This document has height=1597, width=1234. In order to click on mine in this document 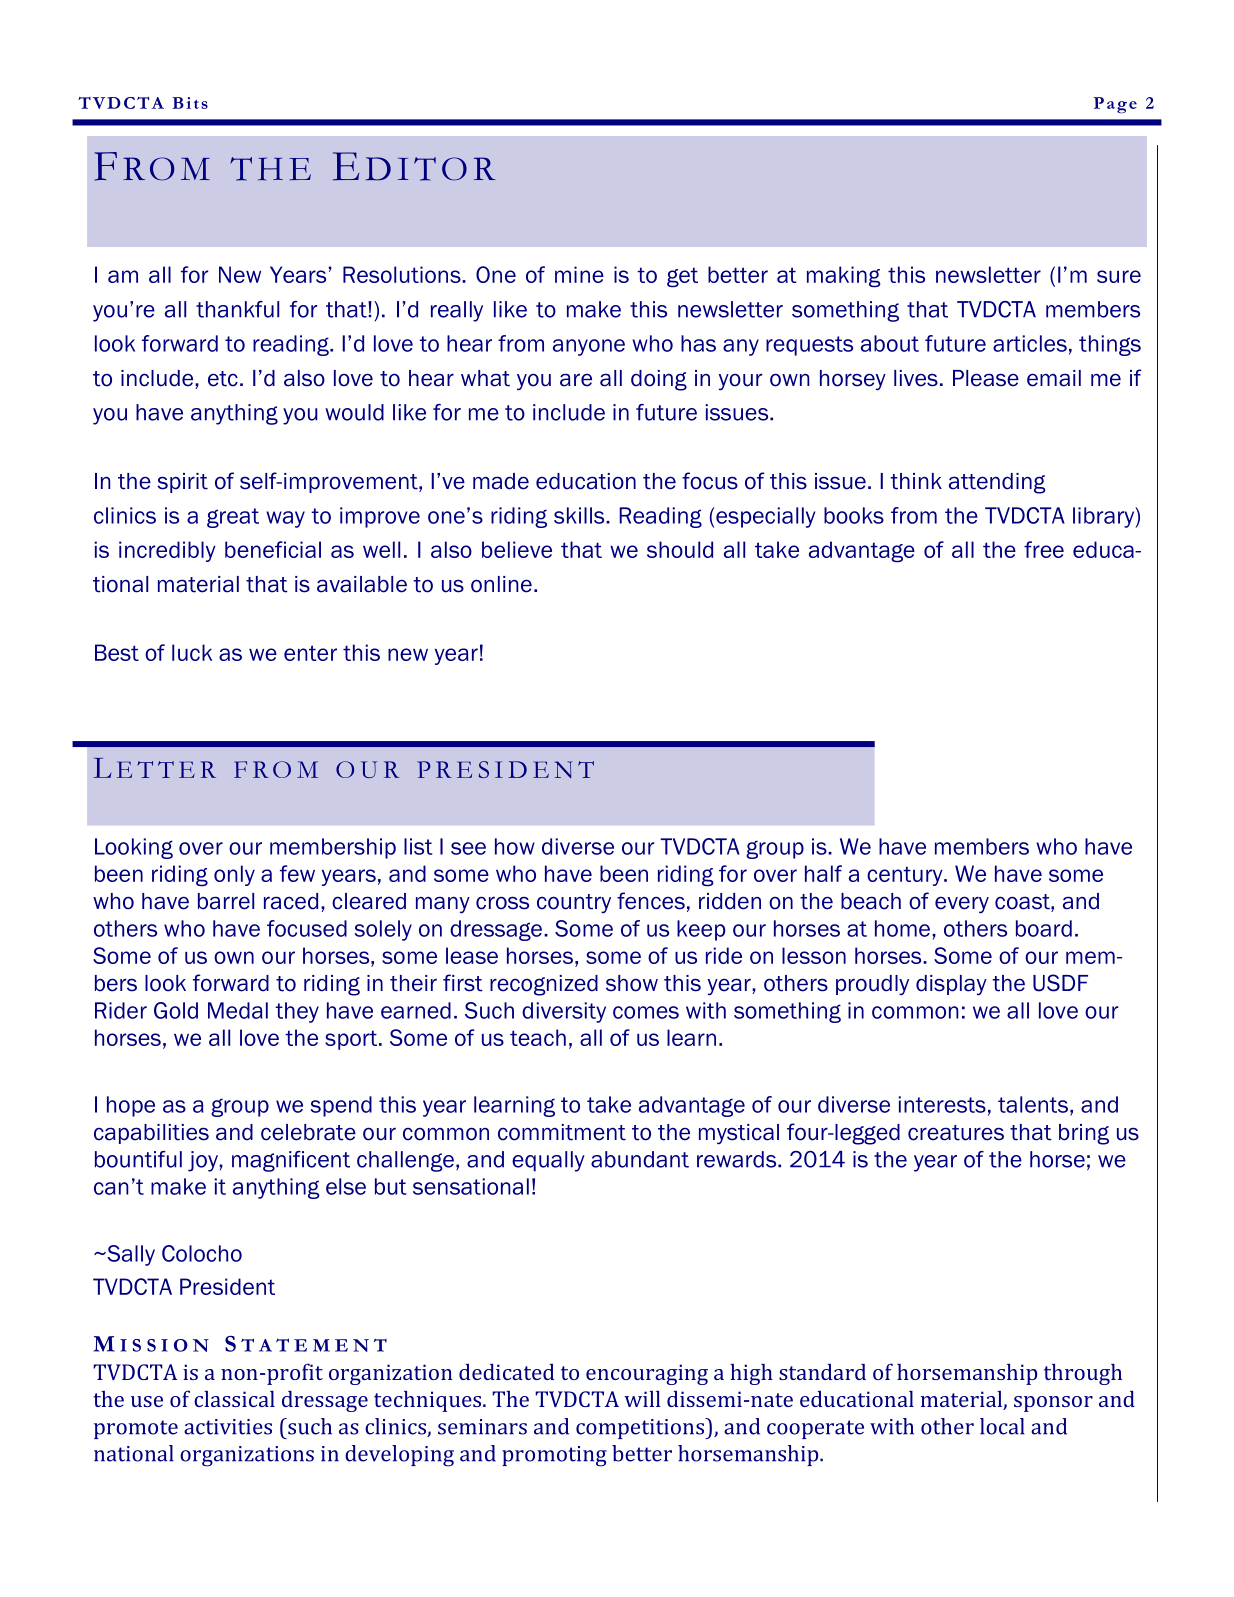, I will do `click(579, 274)`.
